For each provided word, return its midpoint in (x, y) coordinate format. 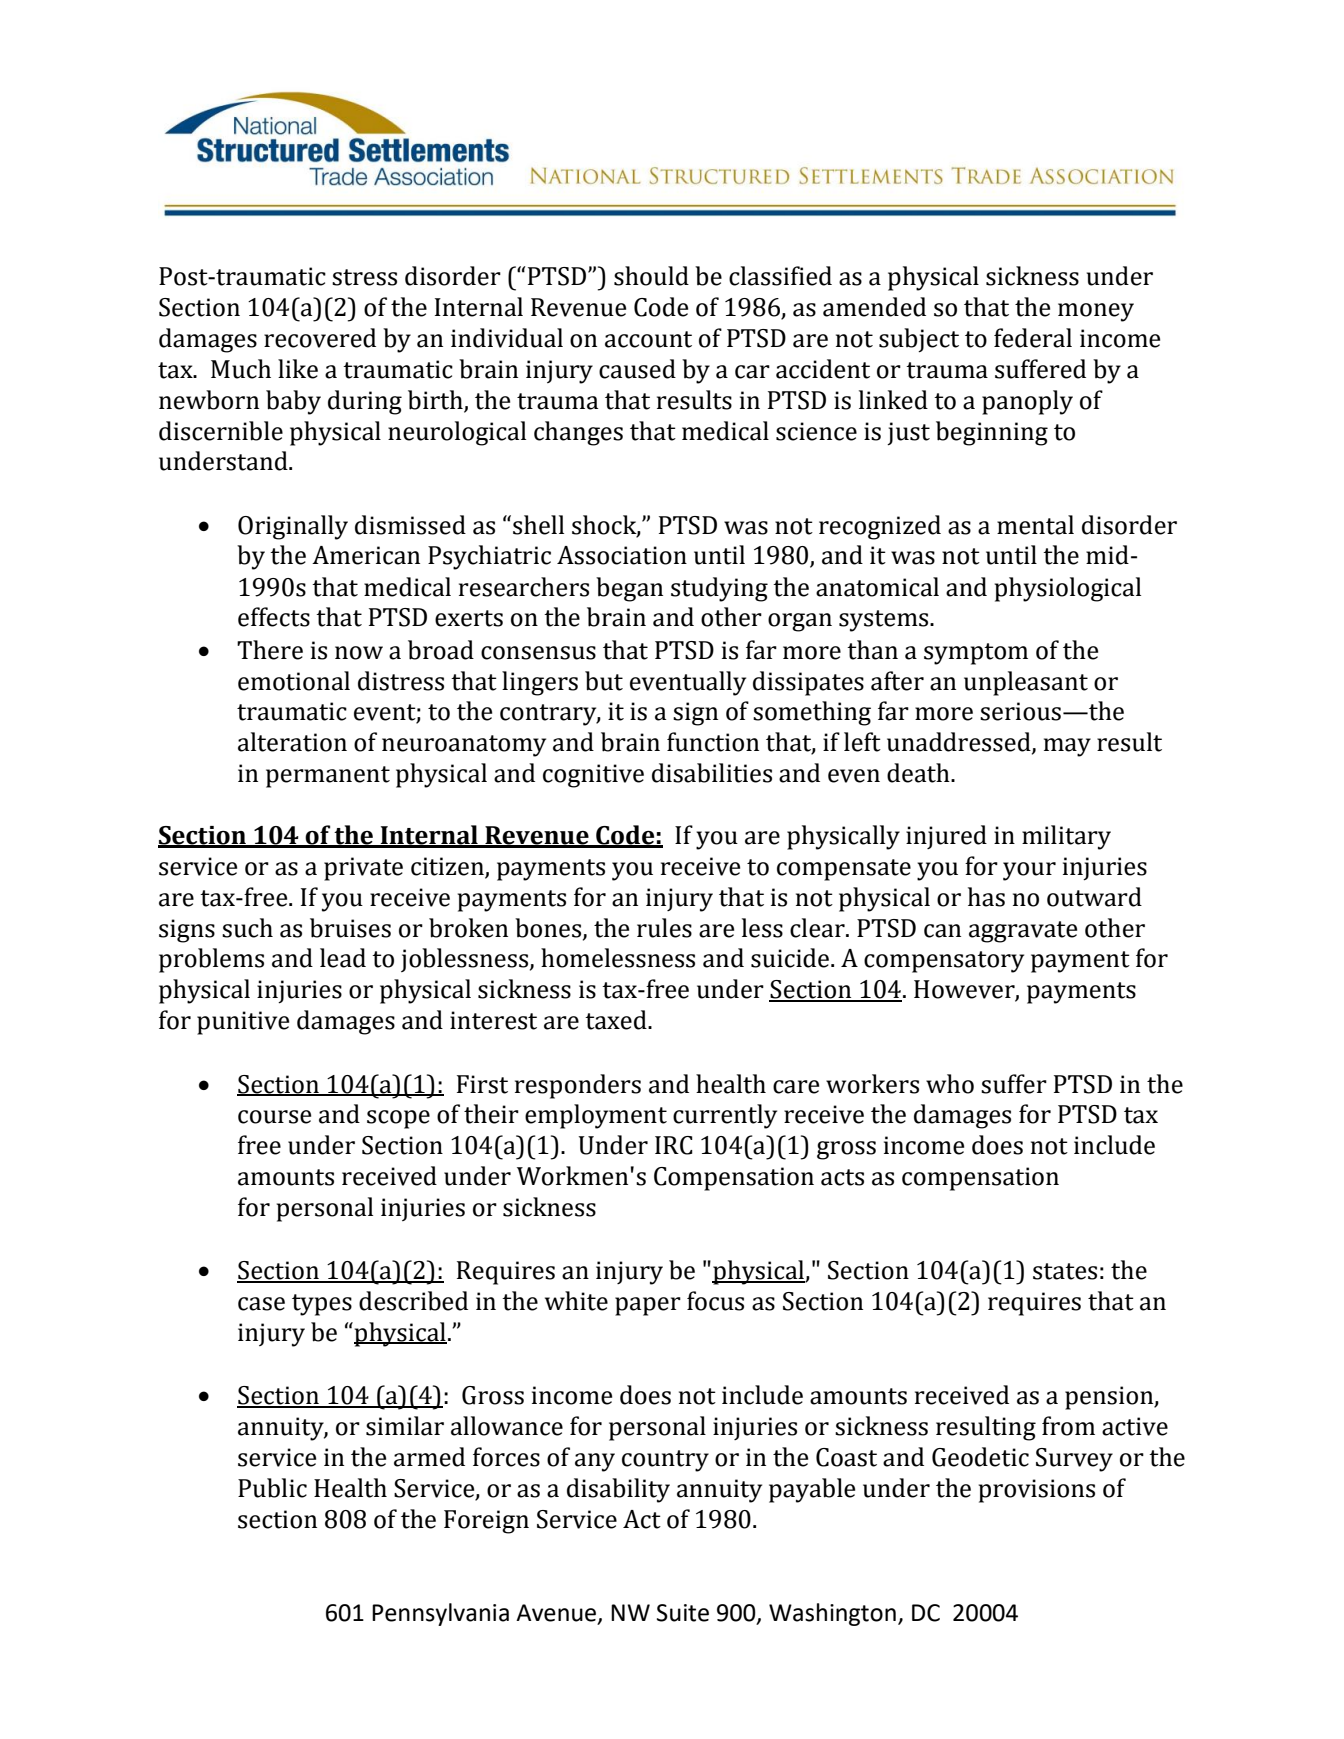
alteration (292, 742)
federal (1033, 338)
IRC (674, 1145)
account (648, 339)
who (950, 1084)
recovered (320, 338)
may (1067, 747)
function (713, 742)
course (274, 1117)
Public (272, 1488)
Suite (683, 1613)
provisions (1037, 1491)
